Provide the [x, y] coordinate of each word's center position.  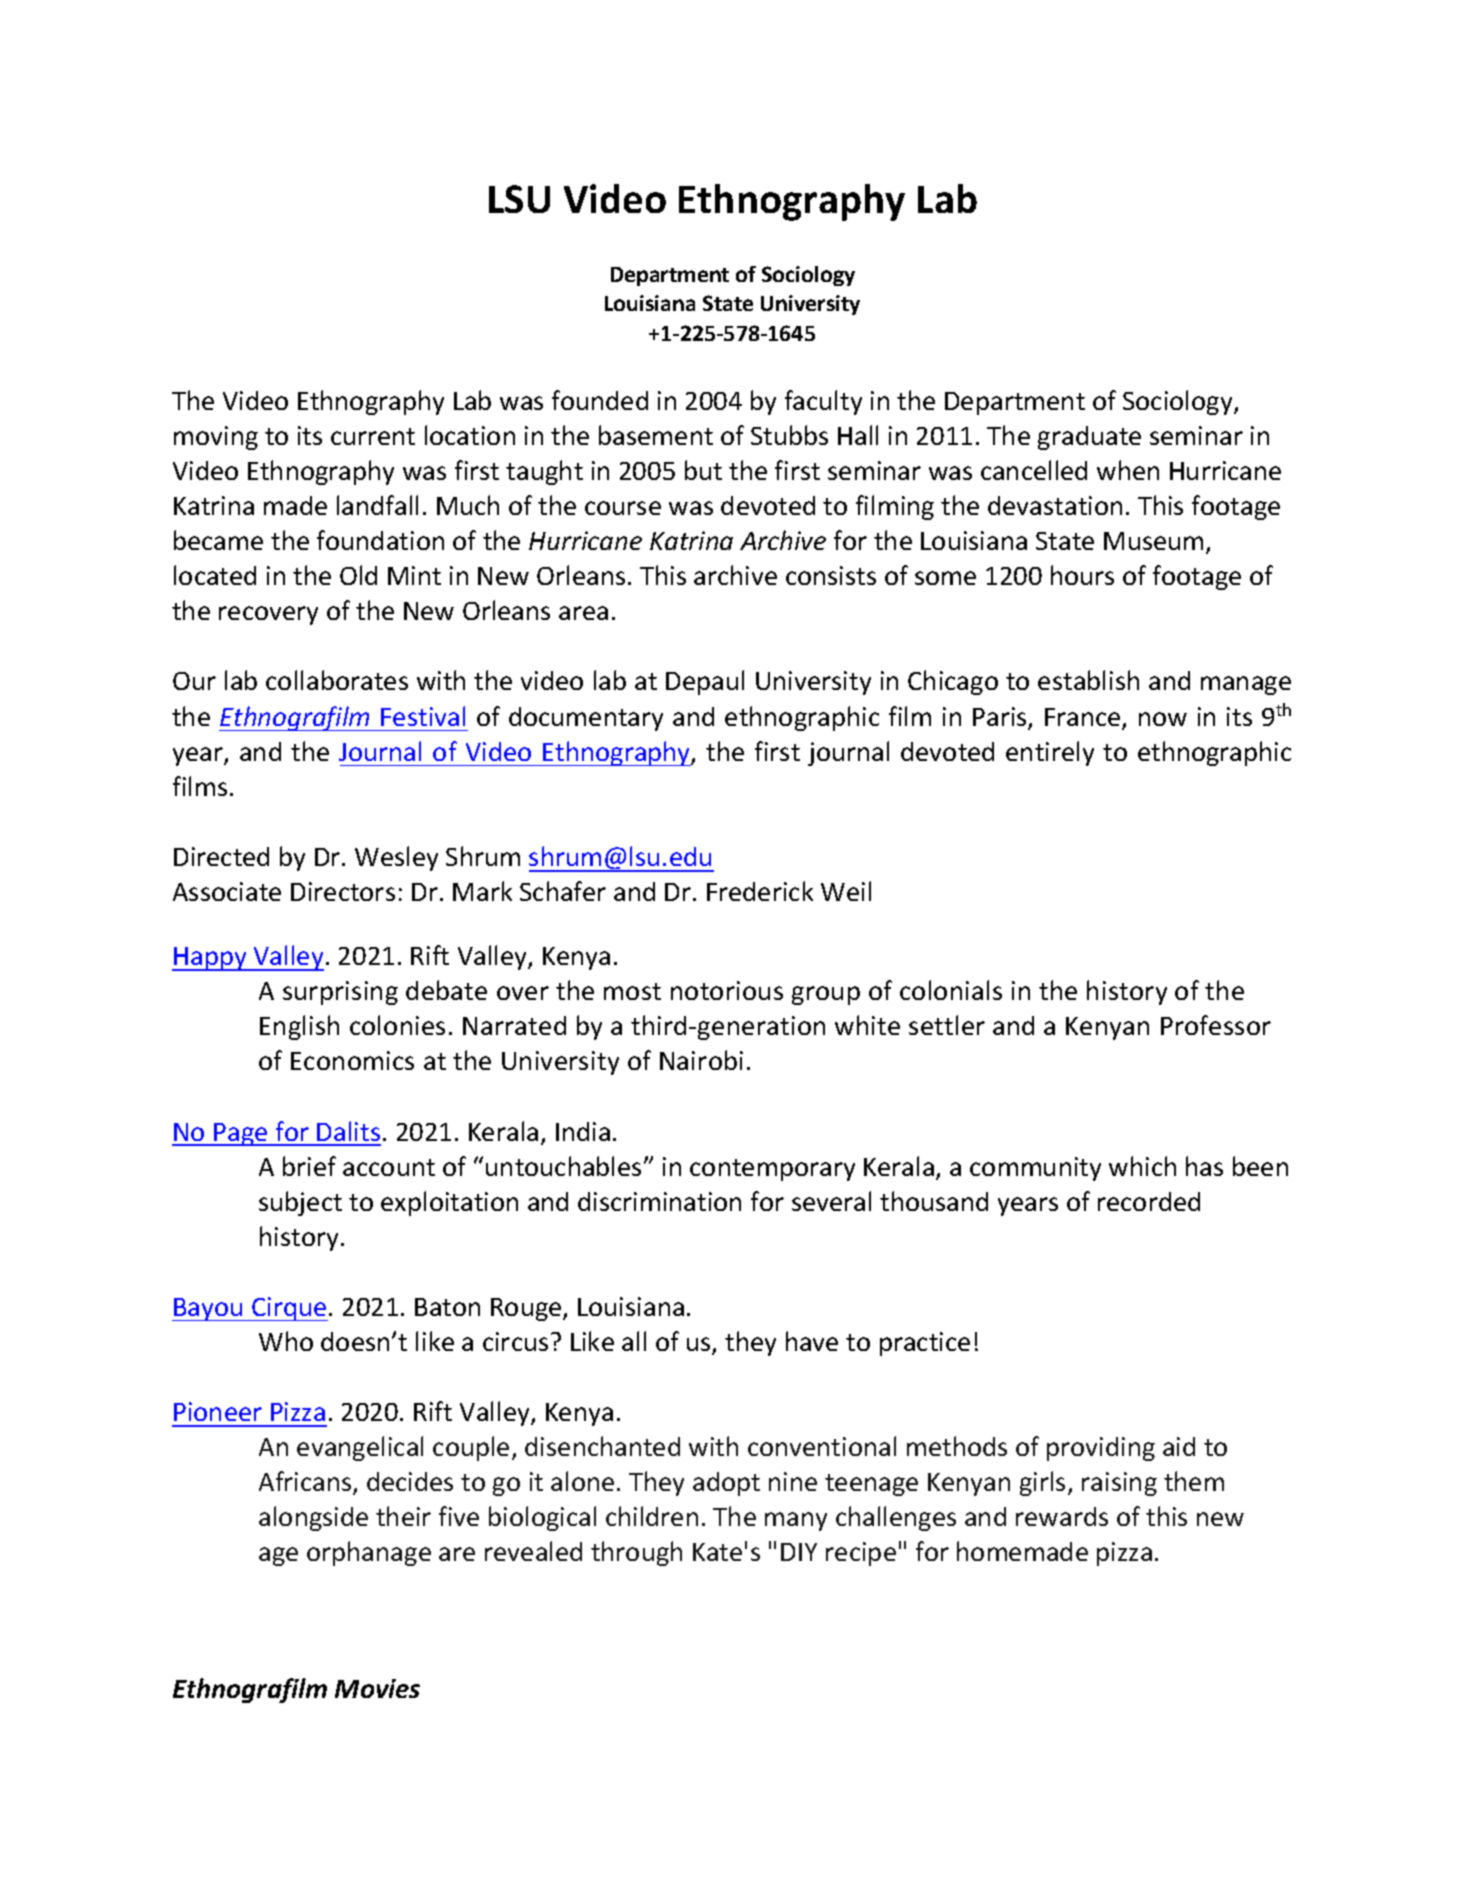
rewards [1062, 1516]
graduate [1089, 438]
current [373, 436]
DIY [799, 1552]
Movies [377, 1688]
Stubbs [789, 435]
